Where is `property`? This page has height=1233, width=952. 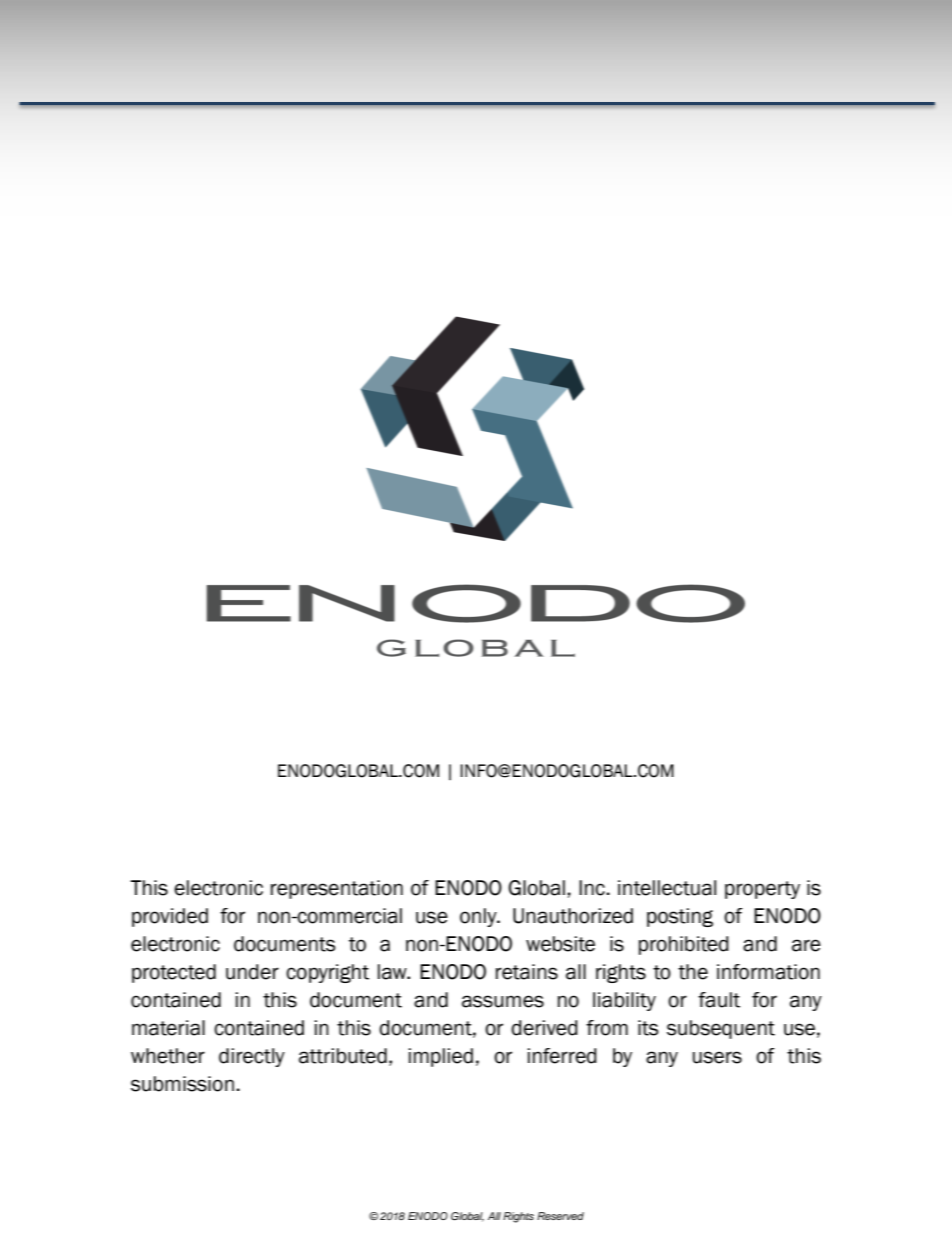 property is located at coordinates (762, 890).
